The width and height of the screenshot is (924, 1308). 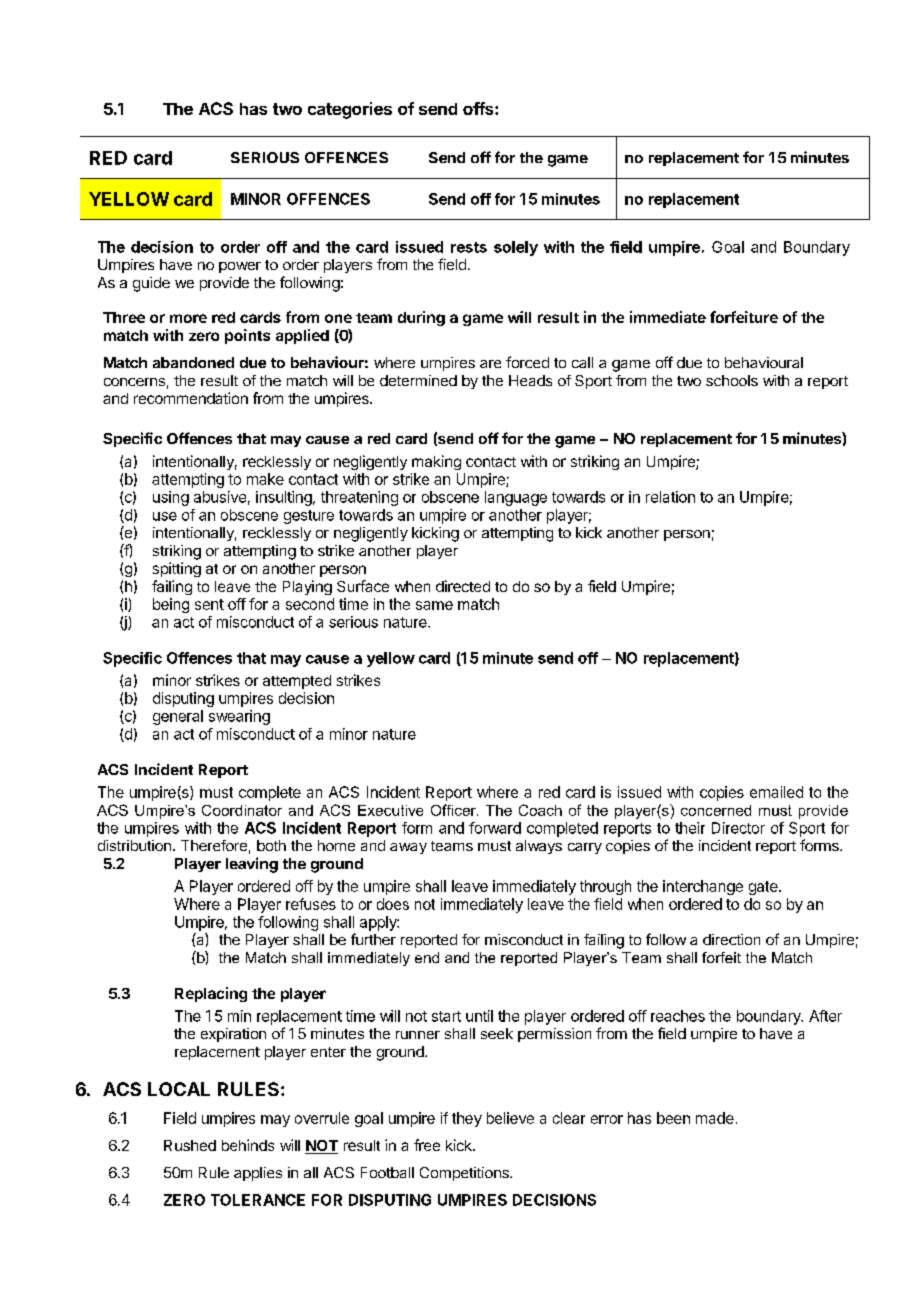 I want to click on same, so click(x=434, y=605).
